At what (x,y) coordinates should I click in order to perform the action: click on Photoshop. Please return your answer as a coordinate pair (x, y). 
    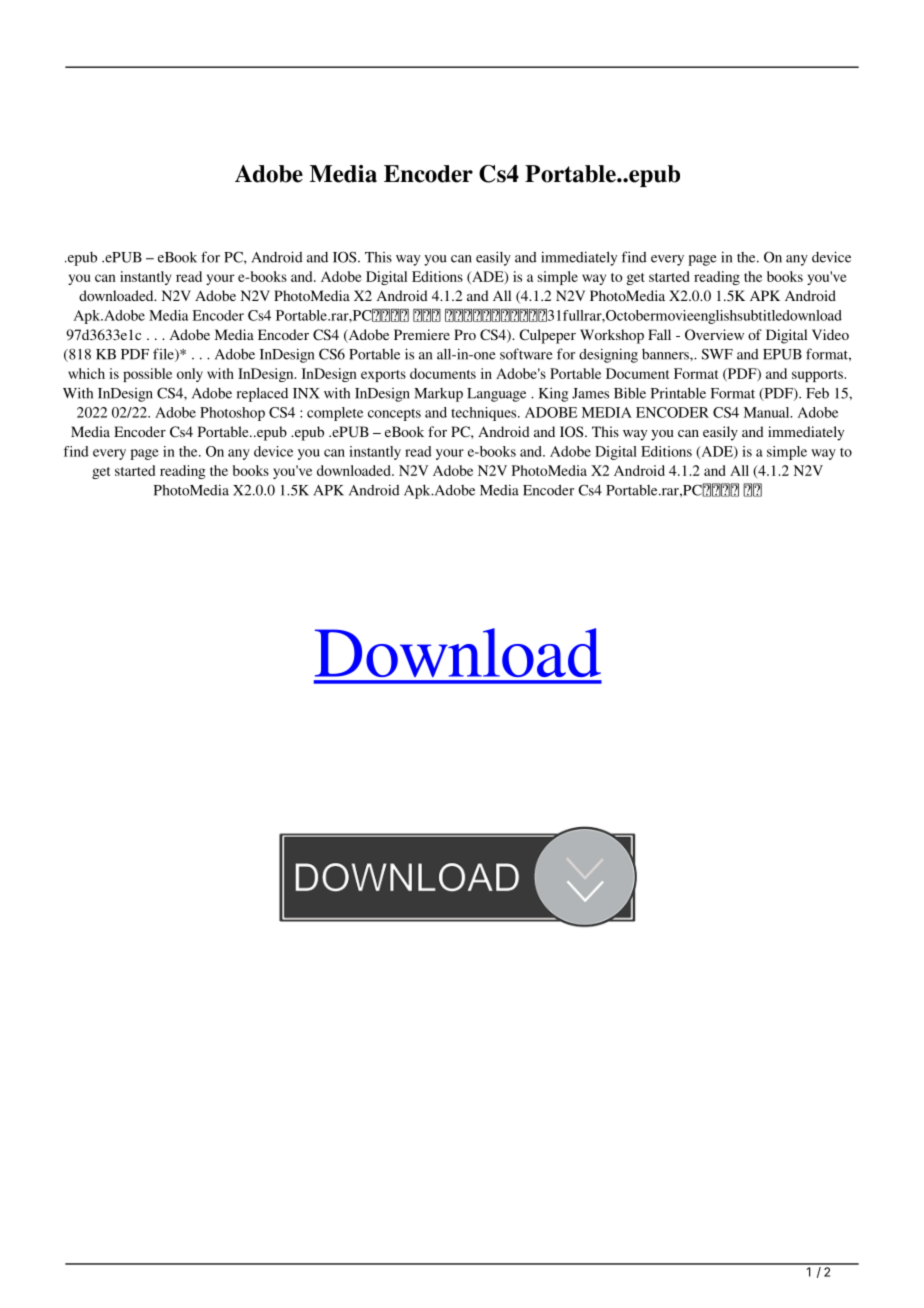
    Looking at the image, I should click on (232, 414).
